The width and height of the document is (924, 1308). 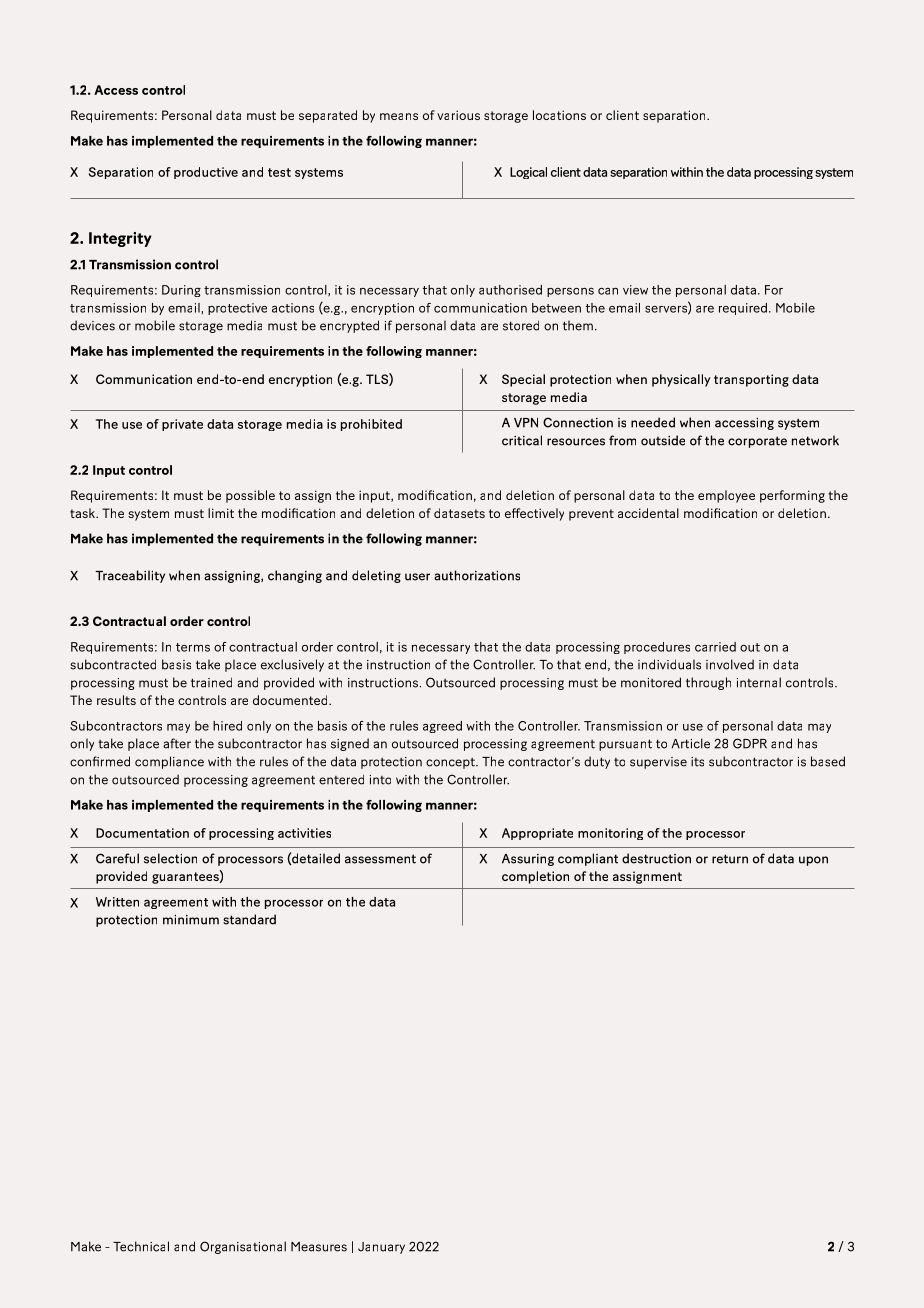 I want to click on Measures, so click(x=319, y=1247).
